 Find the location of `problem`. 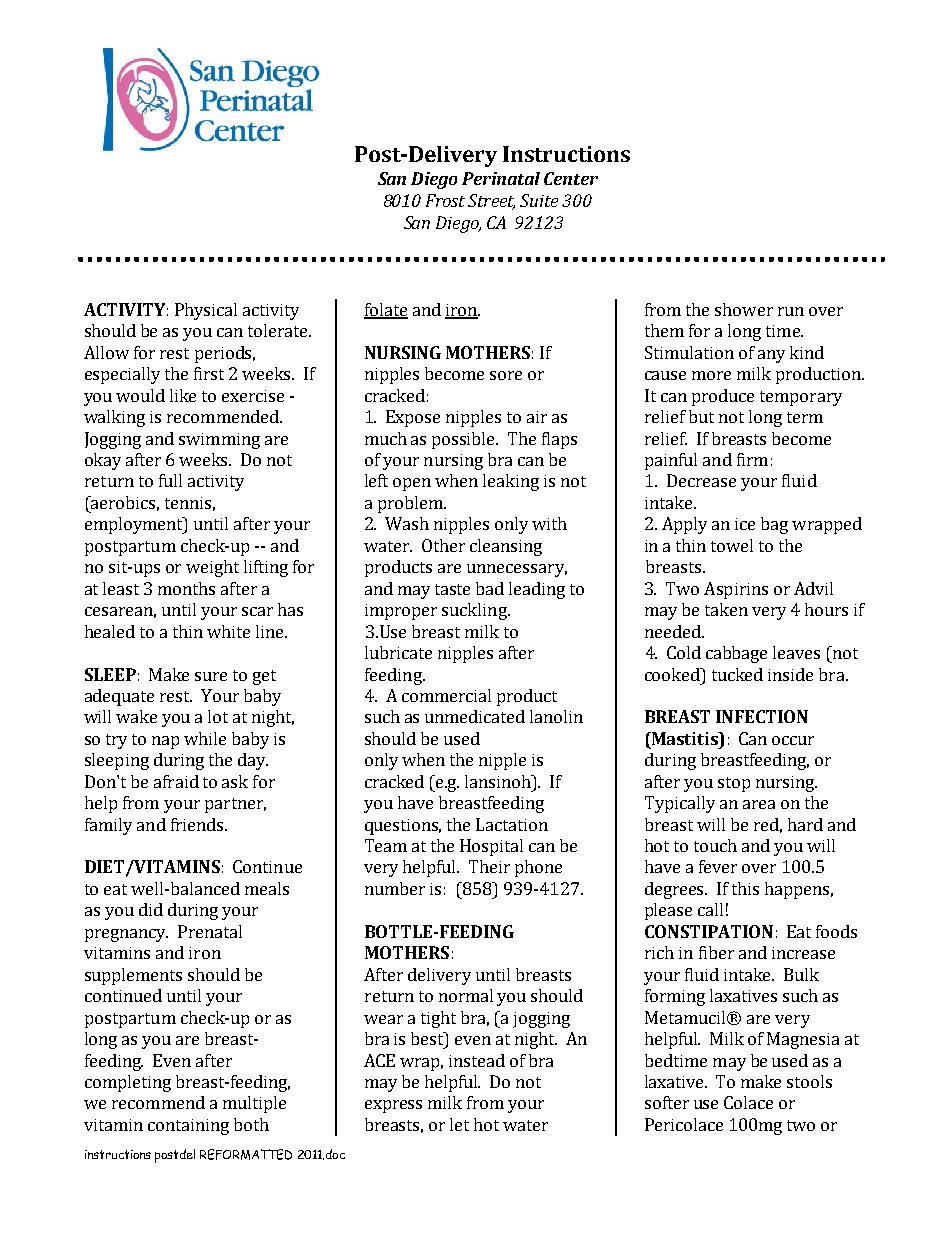

problem is located at coordinates (411, 504).
